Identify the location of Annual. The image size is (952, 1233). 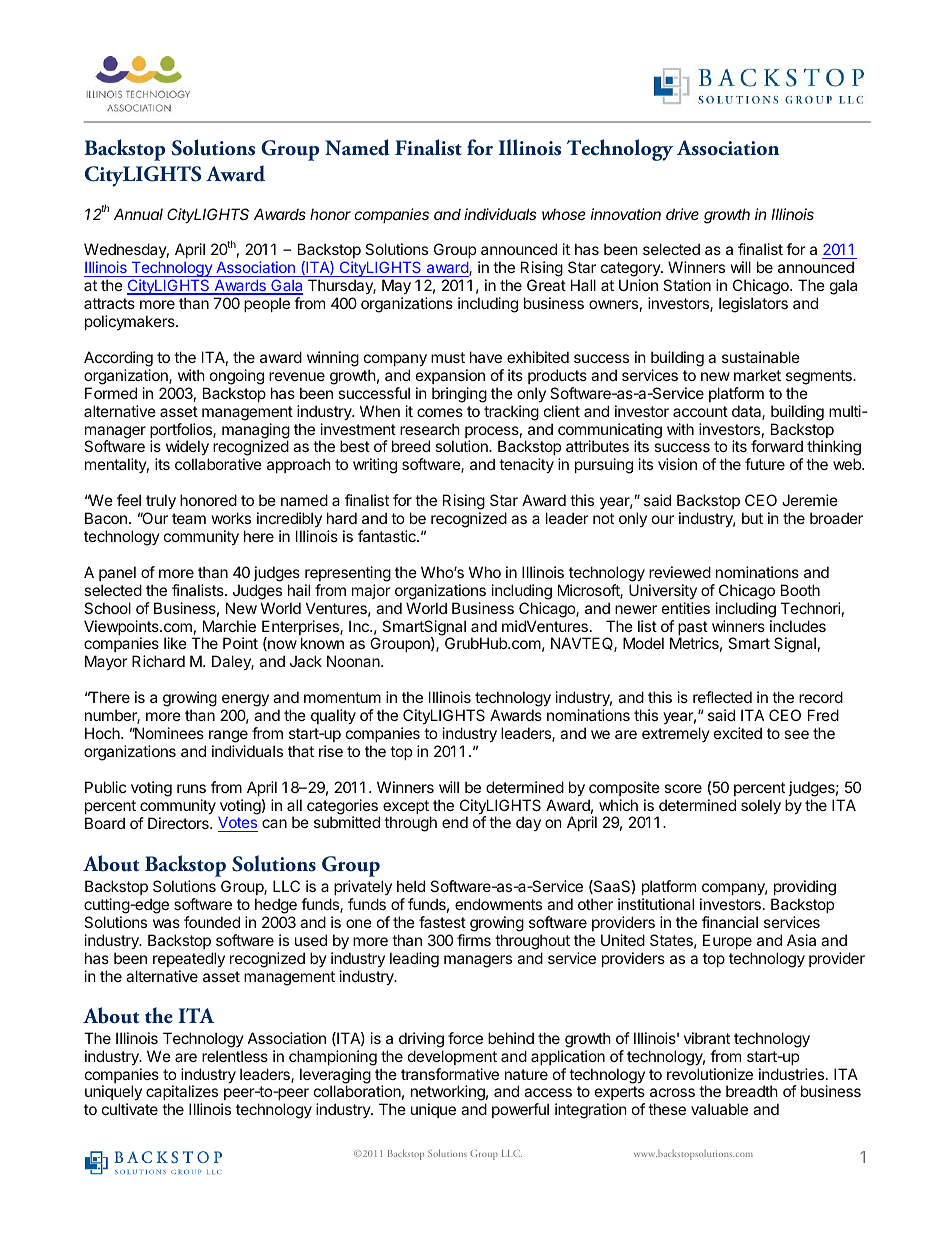
(138, 214).
